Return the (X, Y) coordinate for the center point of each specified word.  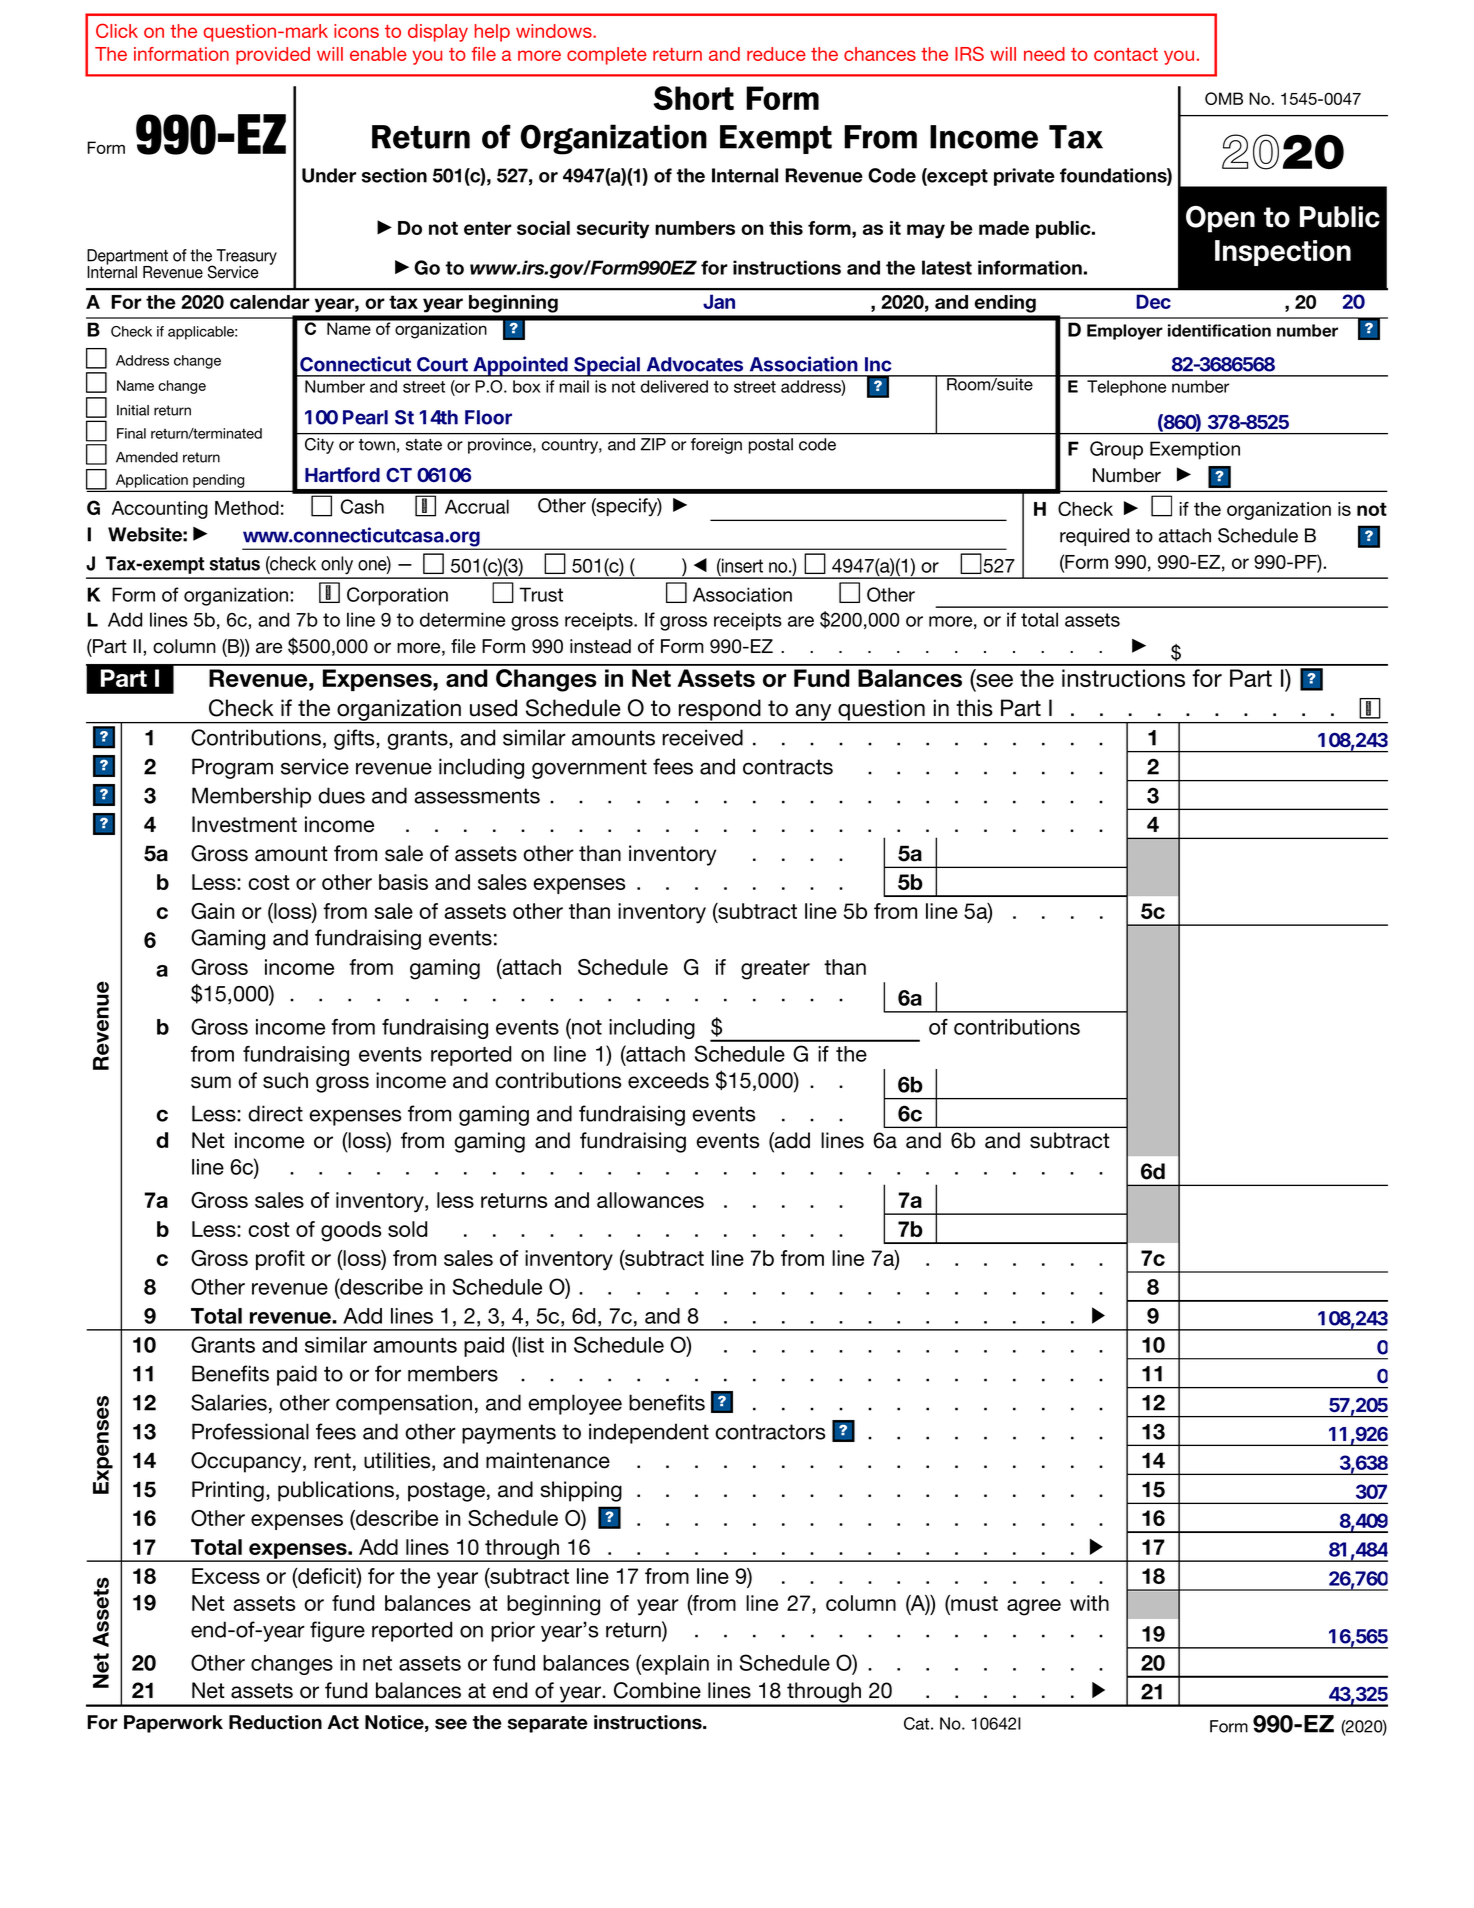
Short (693, 98)
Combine (657, 1690)
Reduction (275, 1722)
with (1089, 1603)
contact (1126, 54)
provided (273, 56)
